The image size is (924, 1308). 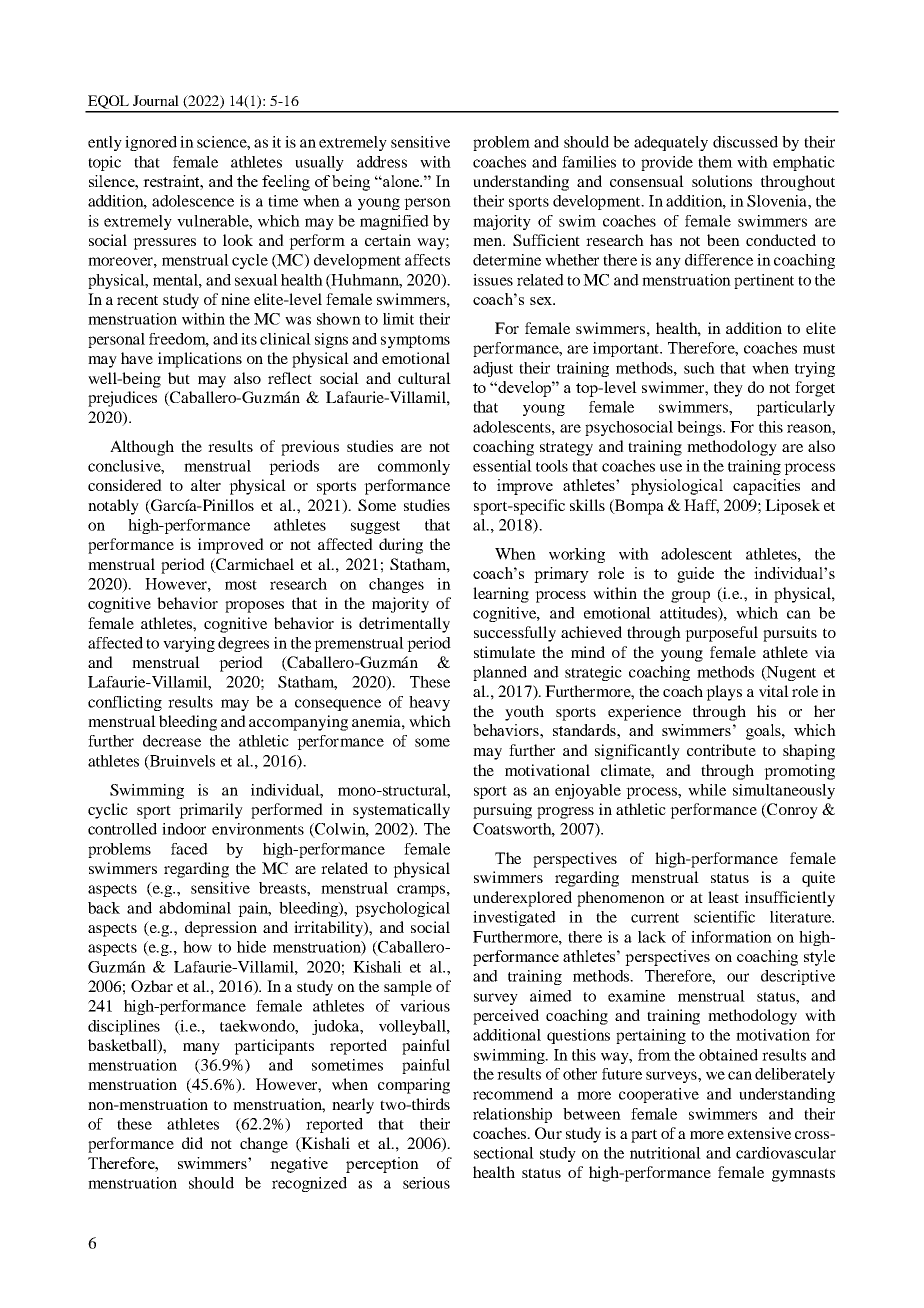 What do you see at coordinates (200, 360) in the page?
I see `implications` at bounding box center [200, 360].
